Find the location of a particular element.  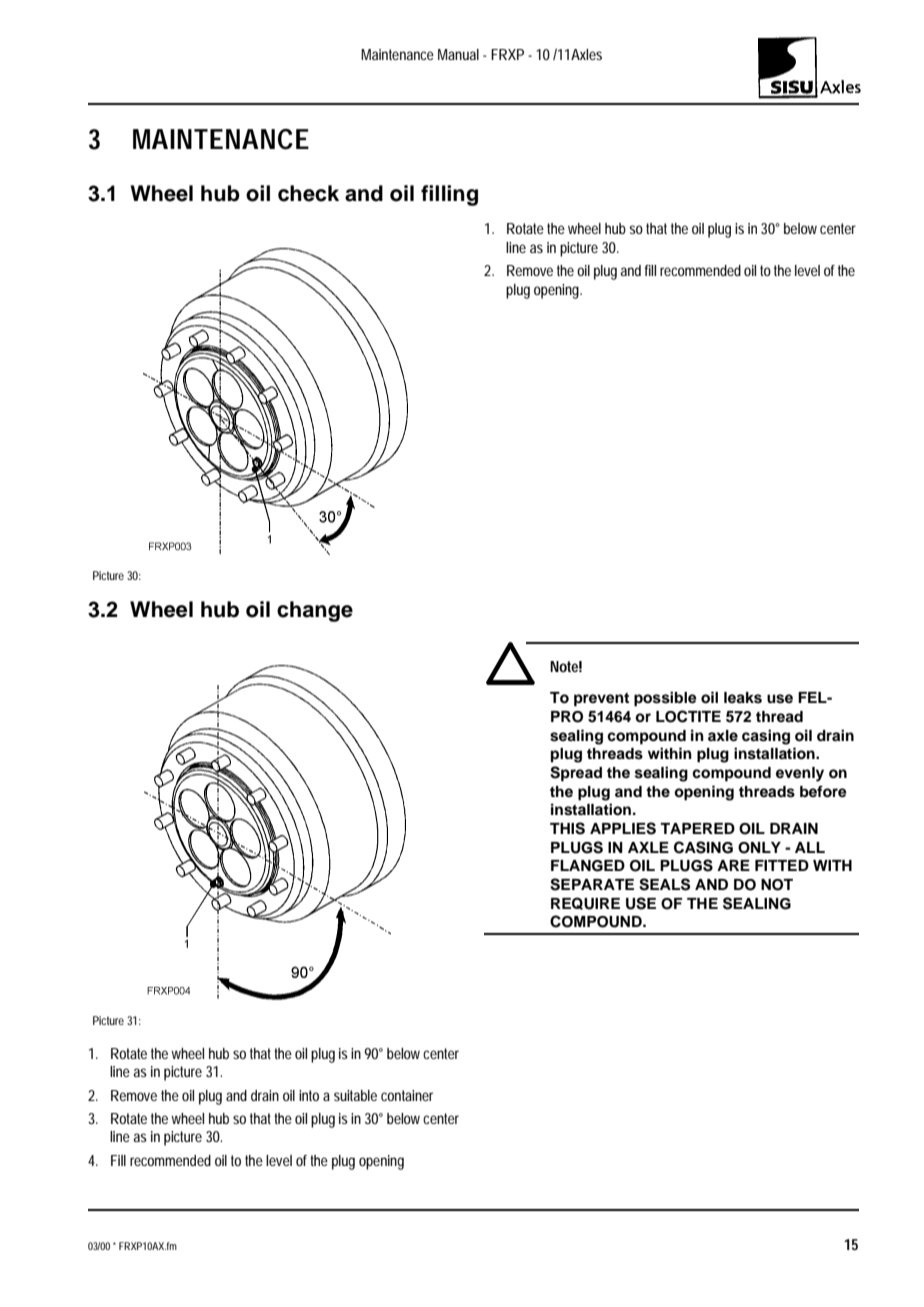

check is located at coordinates (308, 193).
